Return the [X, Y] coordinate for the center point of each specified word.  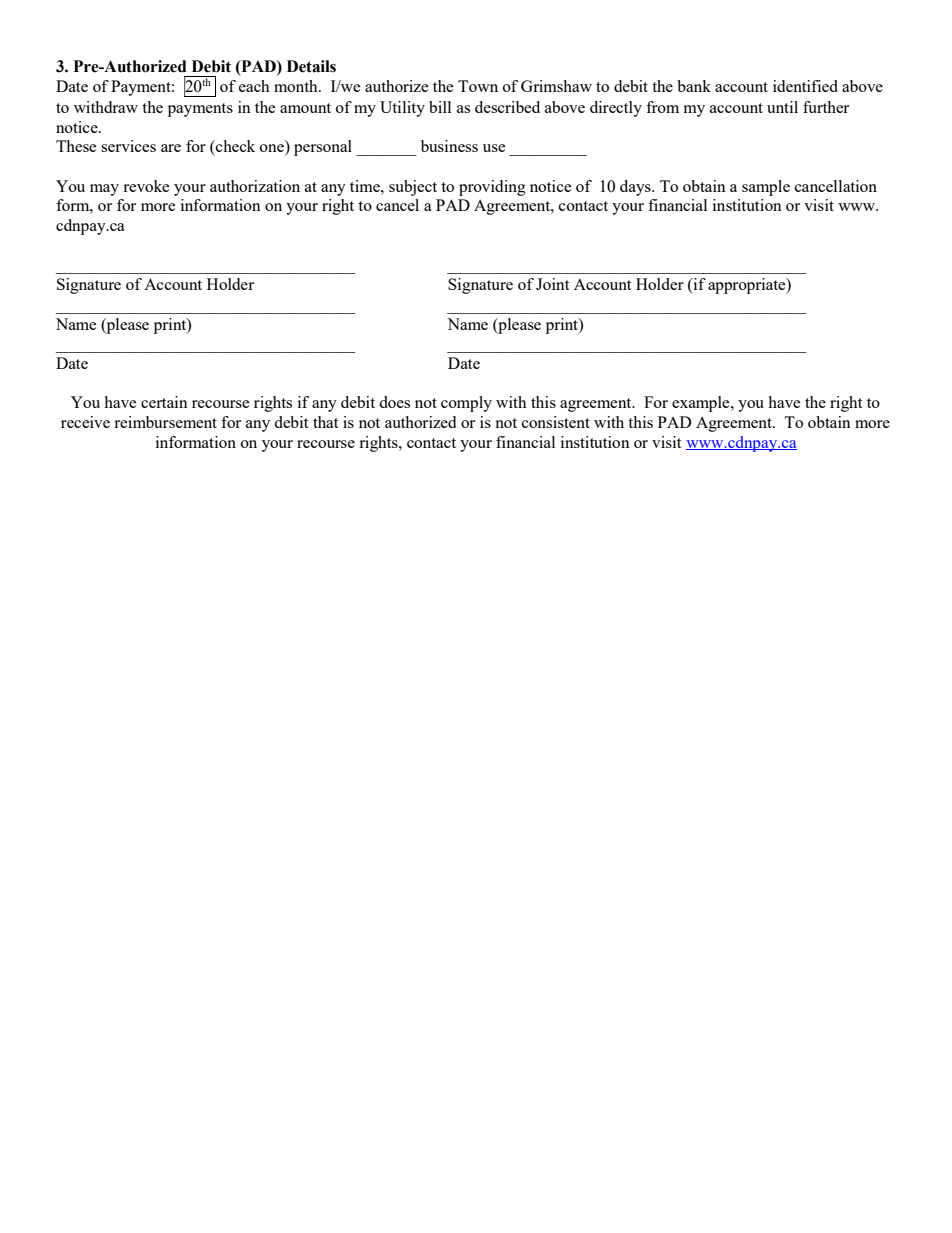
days [636, 188]
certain [164, 402]
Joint [552, 284]
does [394, 402]
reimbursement [165, 422]
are [171, 148]
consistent [556, 422]
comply [466, 404]
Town [478, 86]
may [104, 190]
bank [694, 86]
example [702, 404]
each [254, 86]
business [449, 146]
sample [766, 188]
